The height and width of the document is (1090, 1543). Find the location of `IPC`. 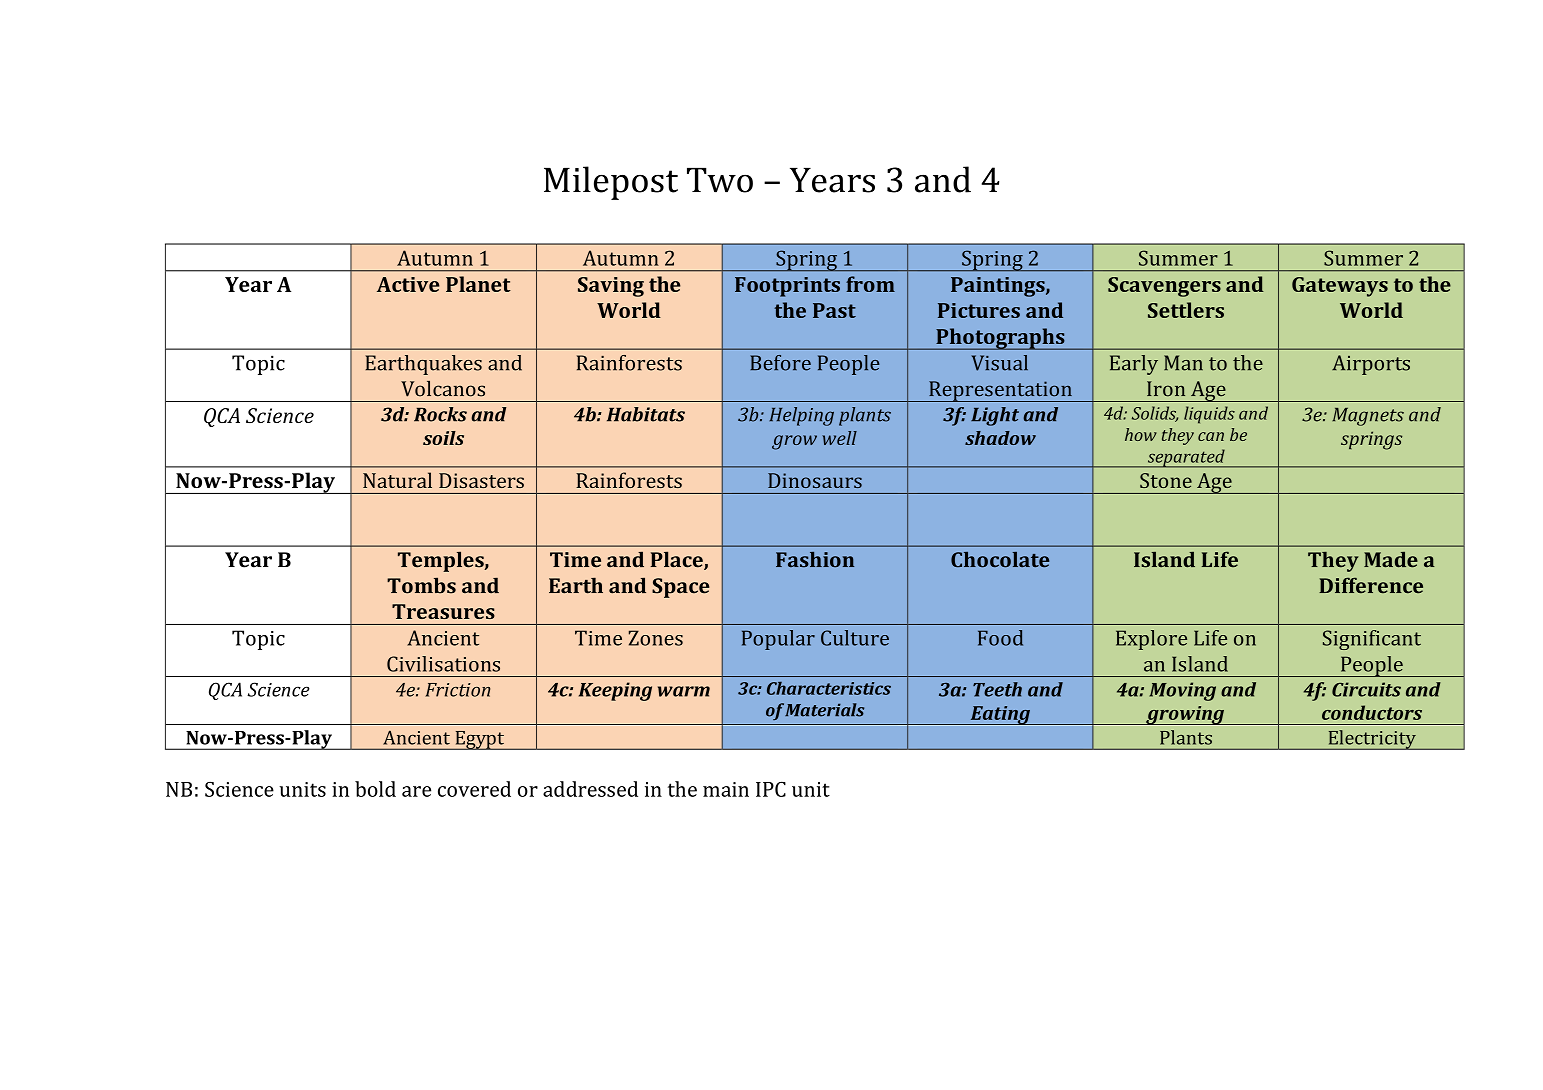

IPC is located at coordinates (771, 789).
